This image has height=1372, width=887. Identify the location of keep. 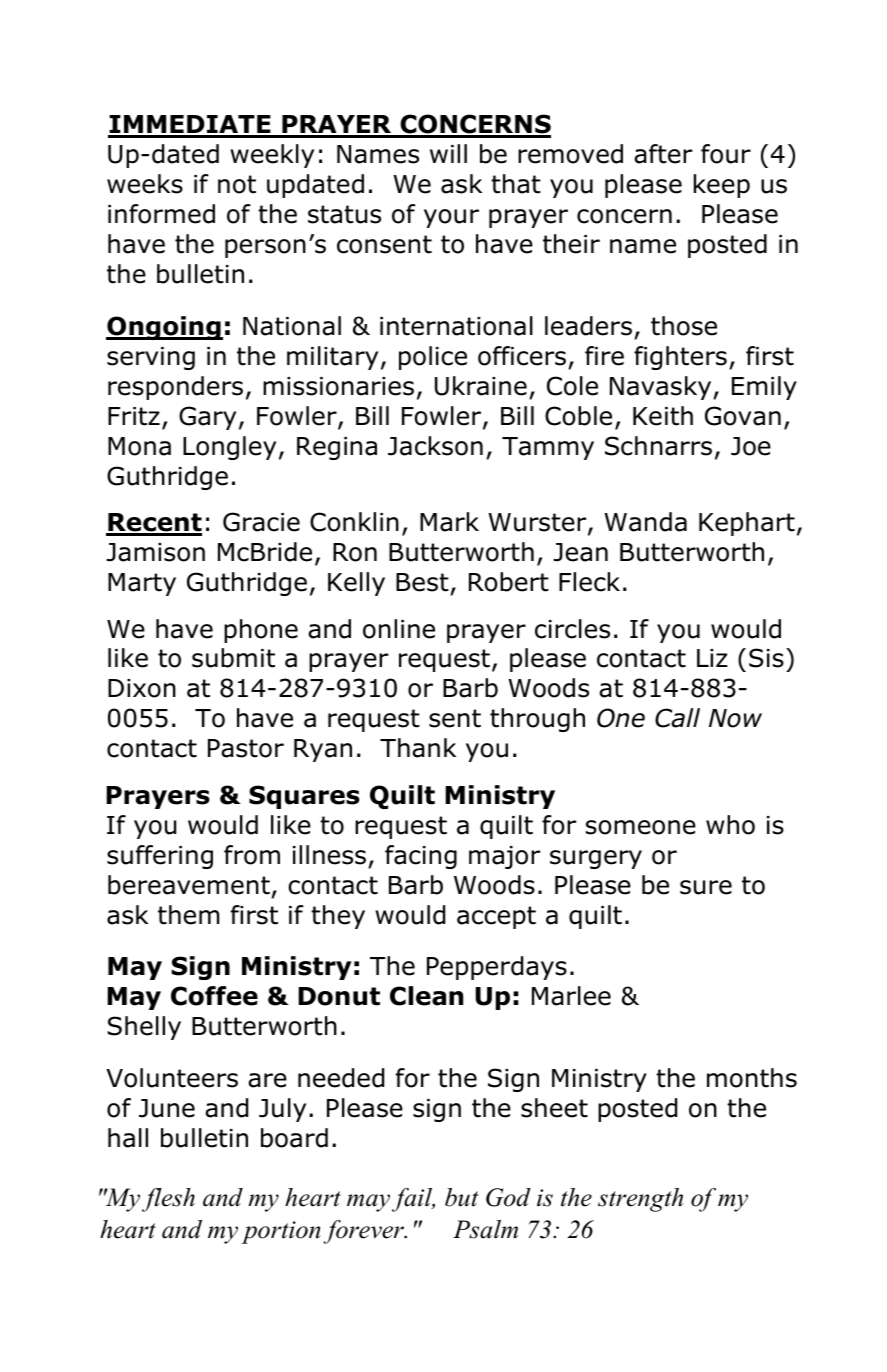
(722, 186).
